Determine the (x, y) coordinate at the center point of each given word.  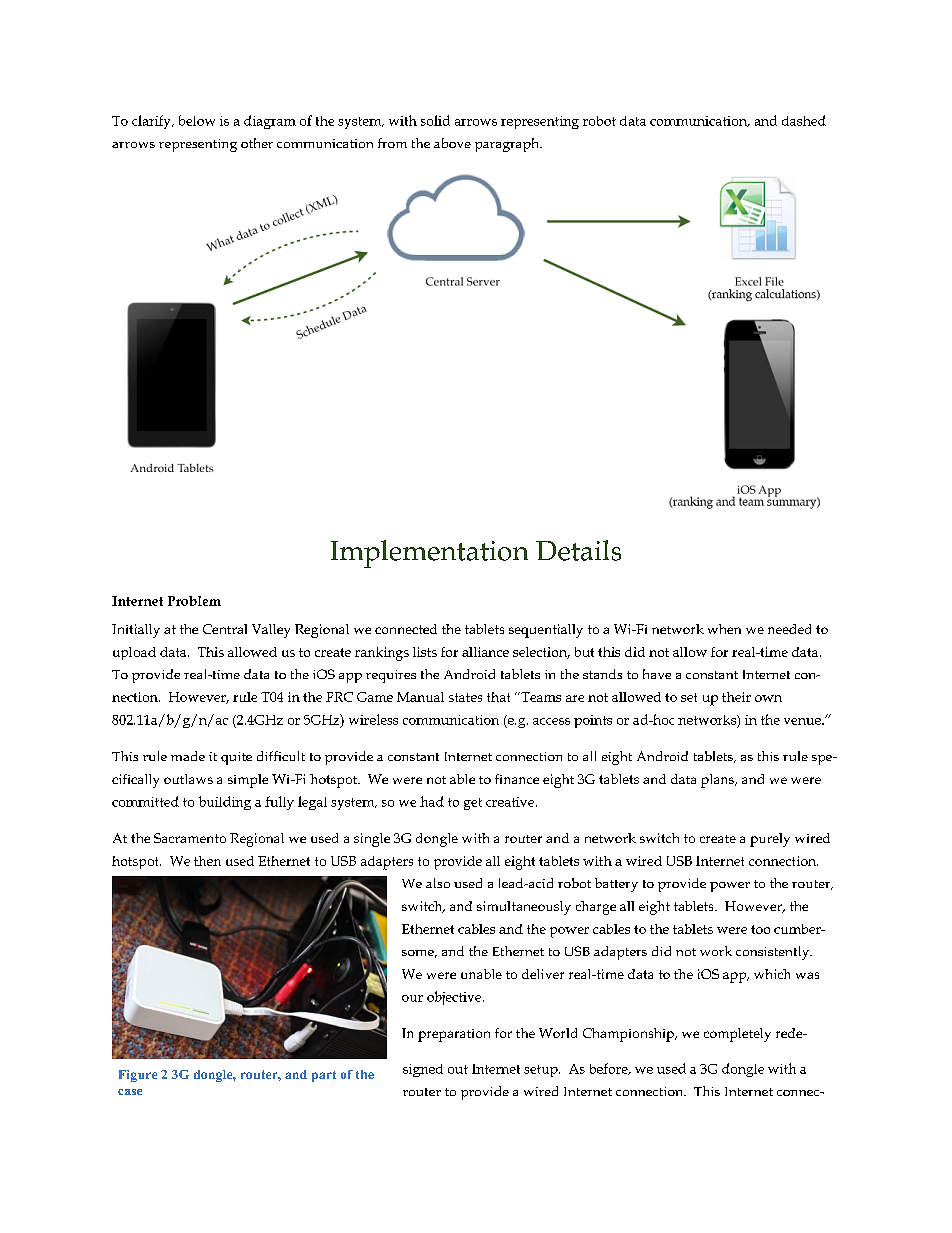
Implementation (429, 554)
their (736, 697)
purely (770, 840)
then (207, 861)
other (257, 143)
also (438, 883)
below (197, 120)
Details (578, 550)
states (465, 697)
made (188, 756)
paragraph (508, 145)
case (130, 1092)
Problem (194, 601)
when (724, 629)
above (452, 143)
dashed (804, 120)
